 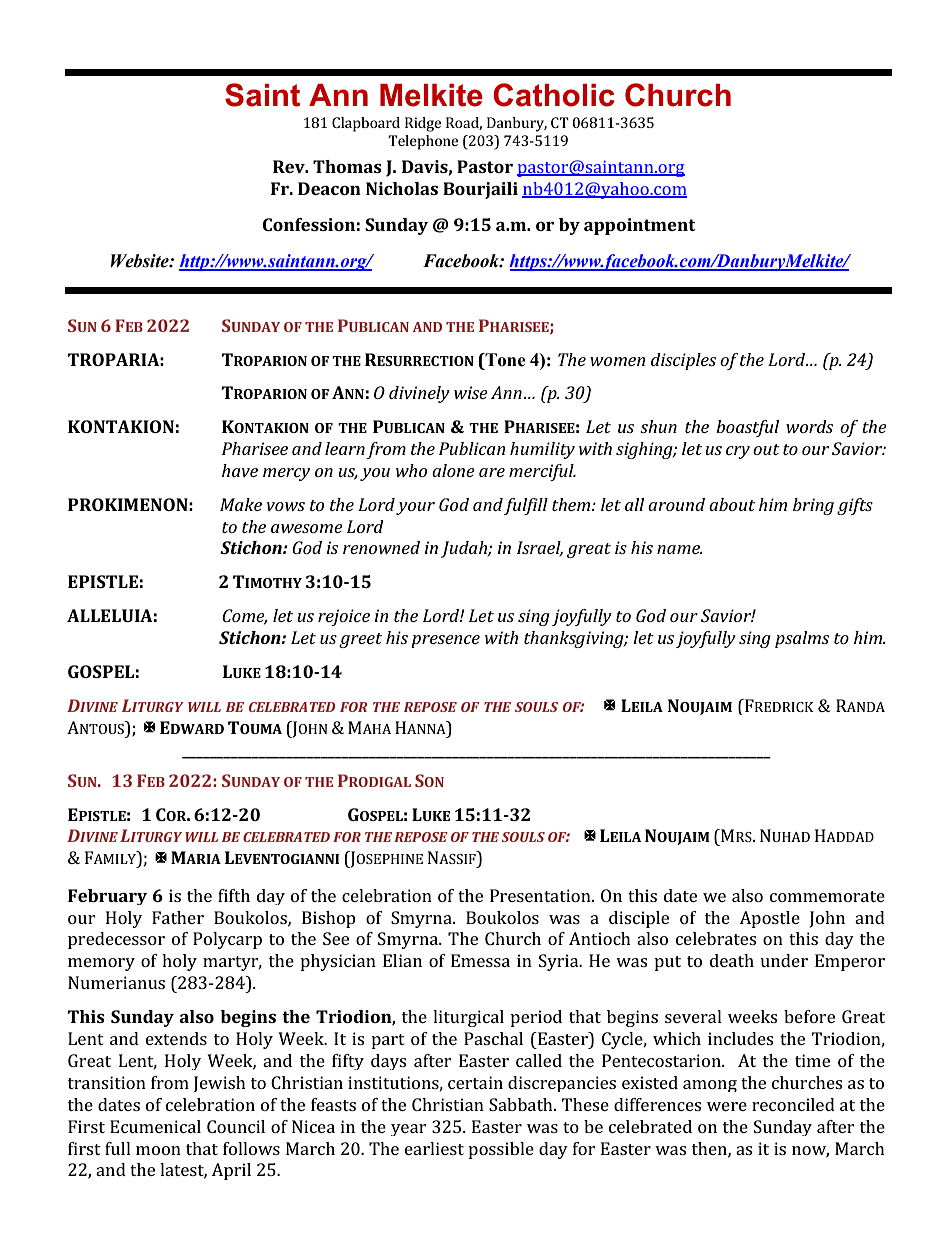 I want to click on Ridge, so click(x=423, y=124).
